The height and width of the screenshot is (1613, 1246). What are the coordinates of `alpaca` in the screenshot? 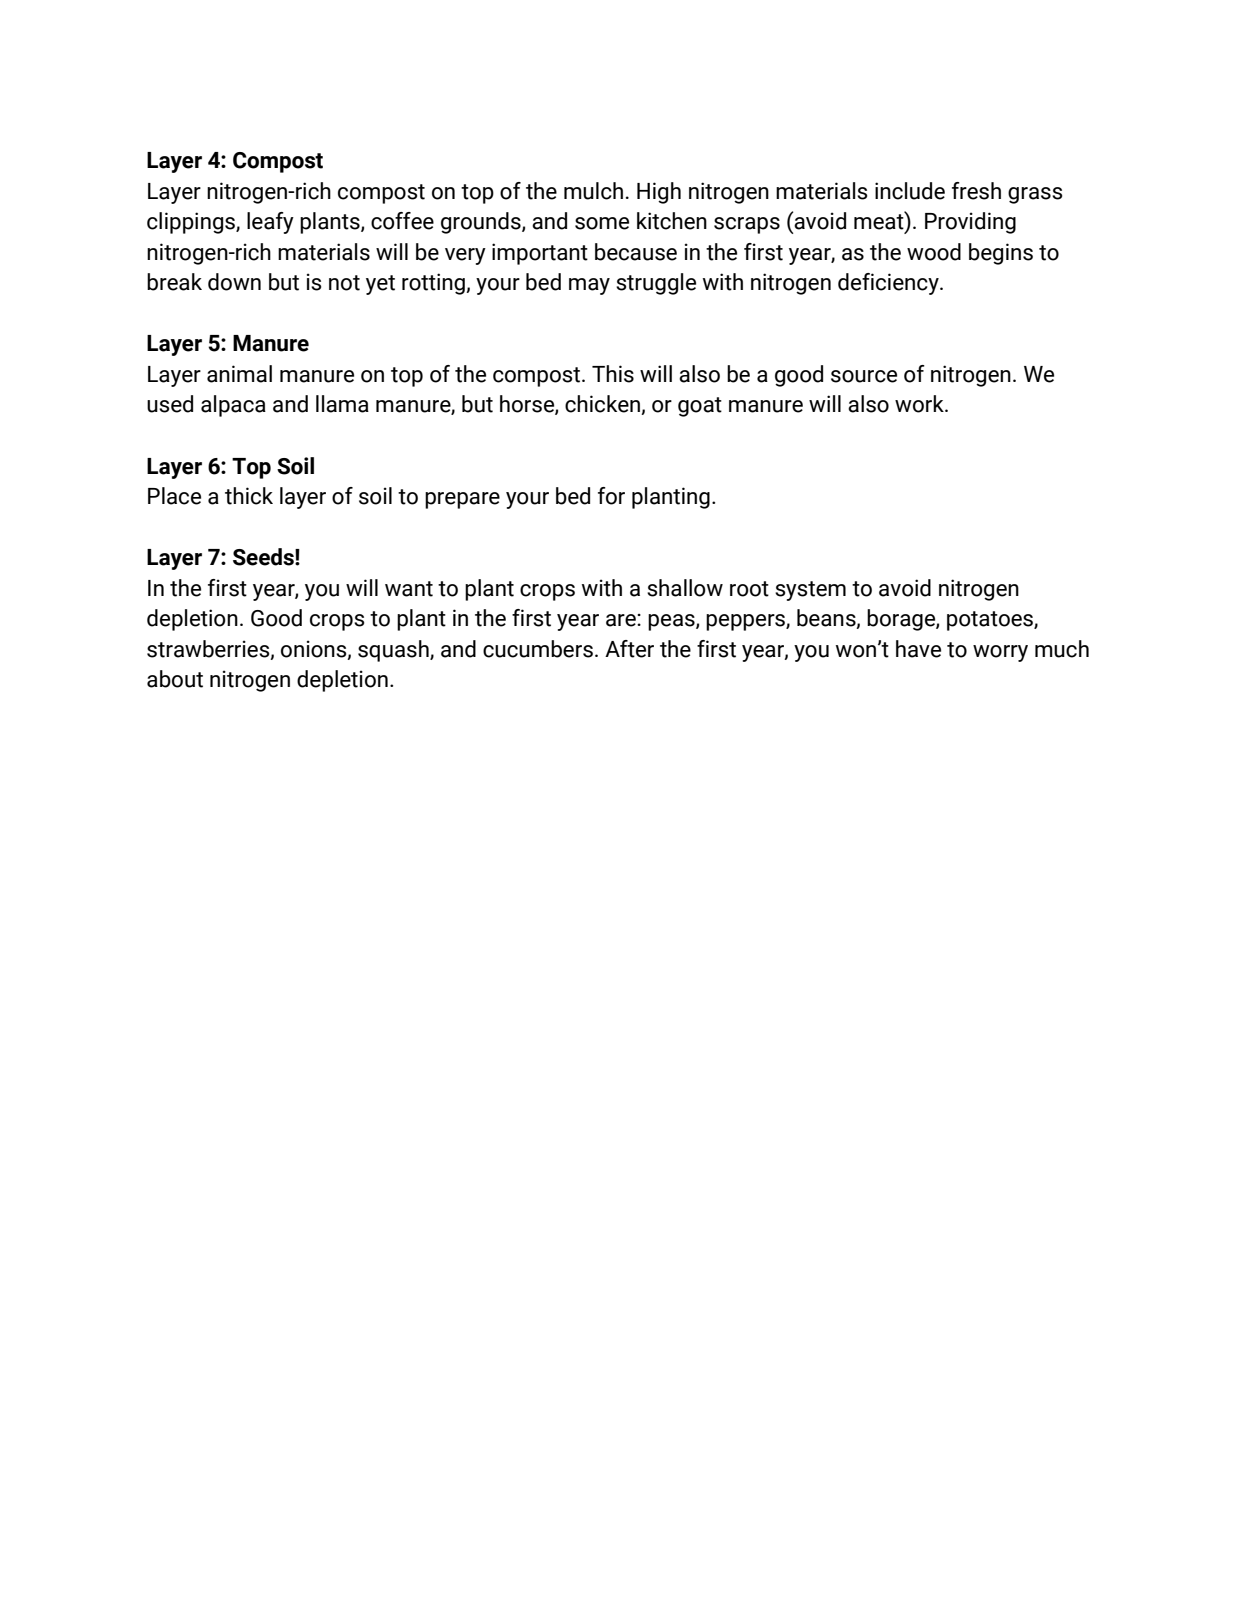 It's located at (233, 406).
